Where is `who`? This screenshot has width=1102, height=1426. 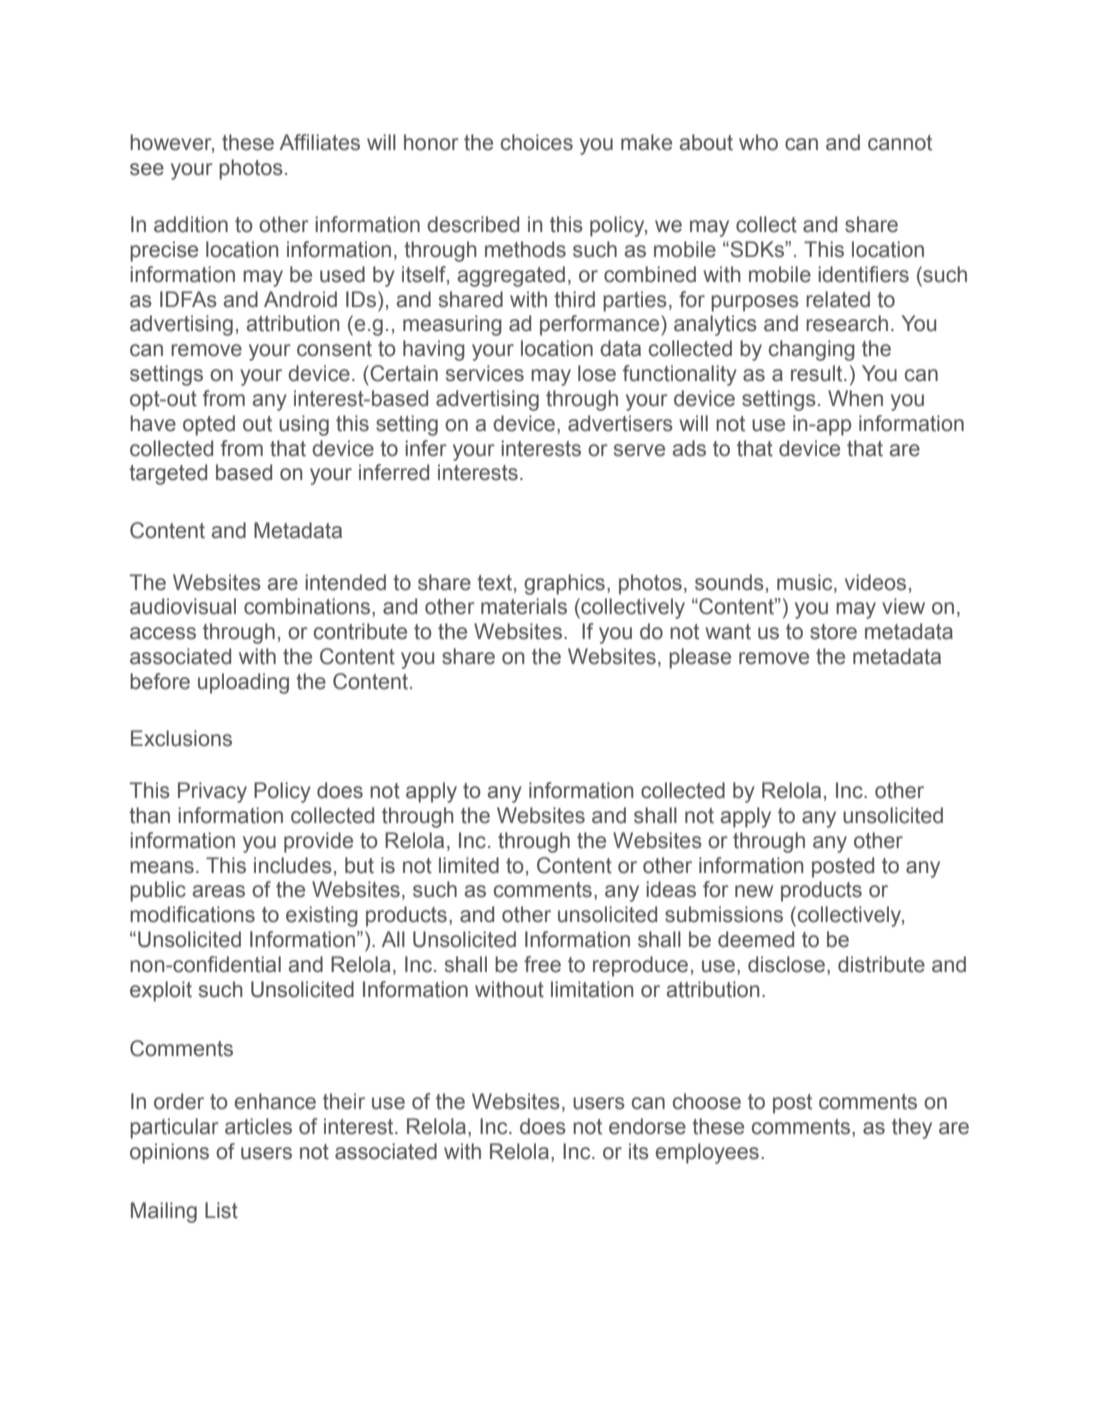
who is located at coordinates (758, 142).
